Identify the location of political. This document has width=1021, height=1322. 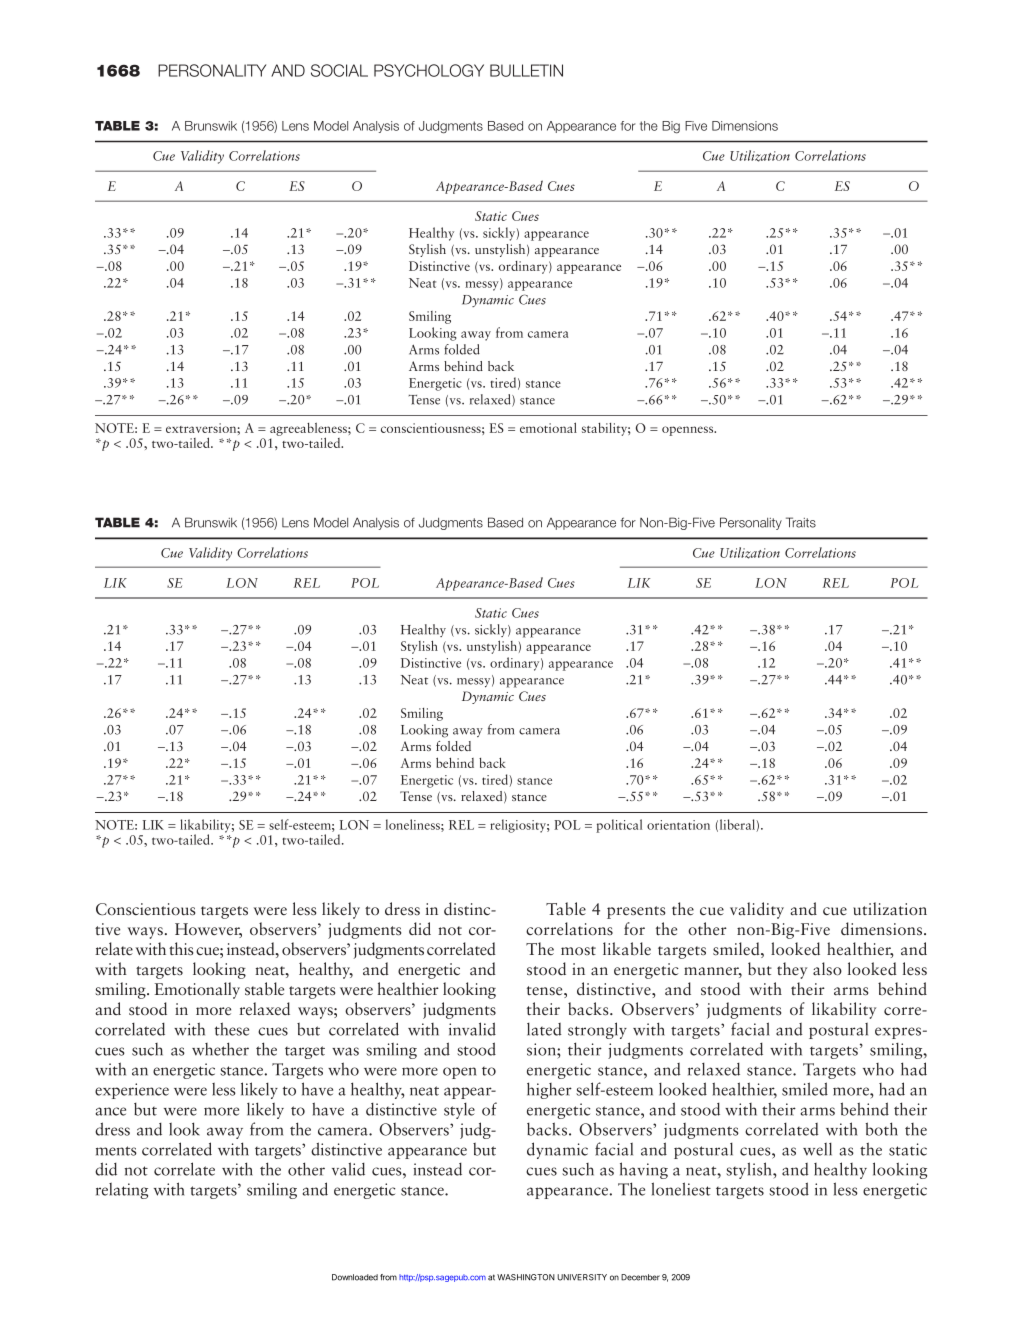
(619, 826).
